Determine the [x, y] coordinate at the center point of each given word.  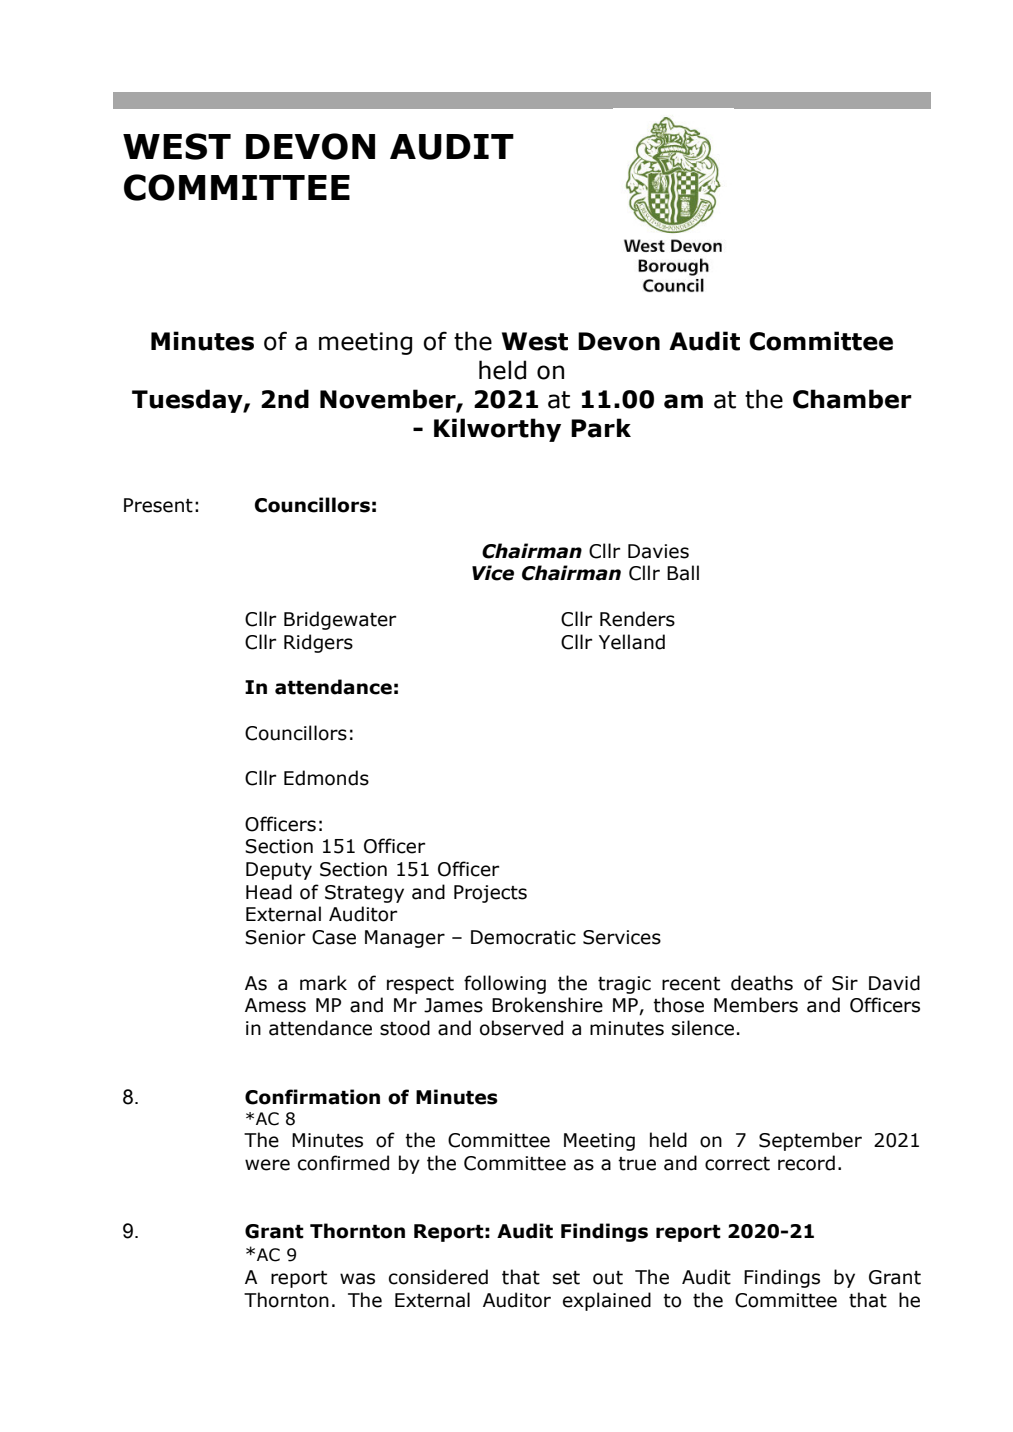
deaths [762, 983]
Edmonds [326, 778]
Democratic [523, 937]
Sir [845, 983]
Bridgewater [340, 620]
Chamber [852, 399]
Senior [275, 937]
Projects [490, 894]
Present [158, 505]
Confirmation [312, 1097]
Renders [637, 619]
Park [601, 428]
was [357, 1279]
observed [521, 1028]
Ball [683, 573]
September [810, 1141]
